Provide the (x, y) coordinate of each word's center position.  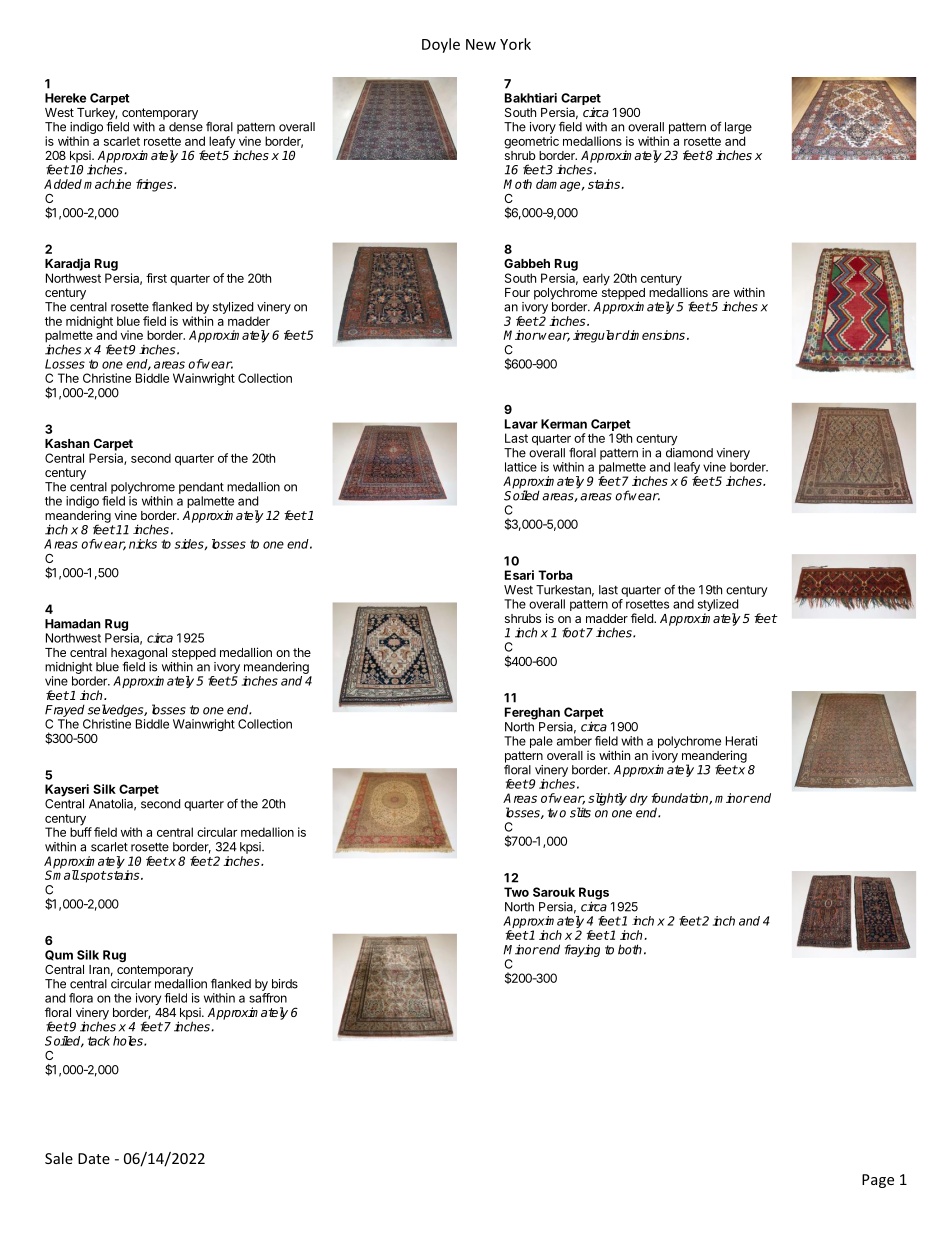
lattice (521, 467)
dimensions (653, 335)
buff (81, 831)
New (481, 44)
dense (186, 127)
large (738, 129)
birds (285, 984)
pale (541, 742)
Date (94, 1158)
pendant (201, 488)
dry (639, 799)
